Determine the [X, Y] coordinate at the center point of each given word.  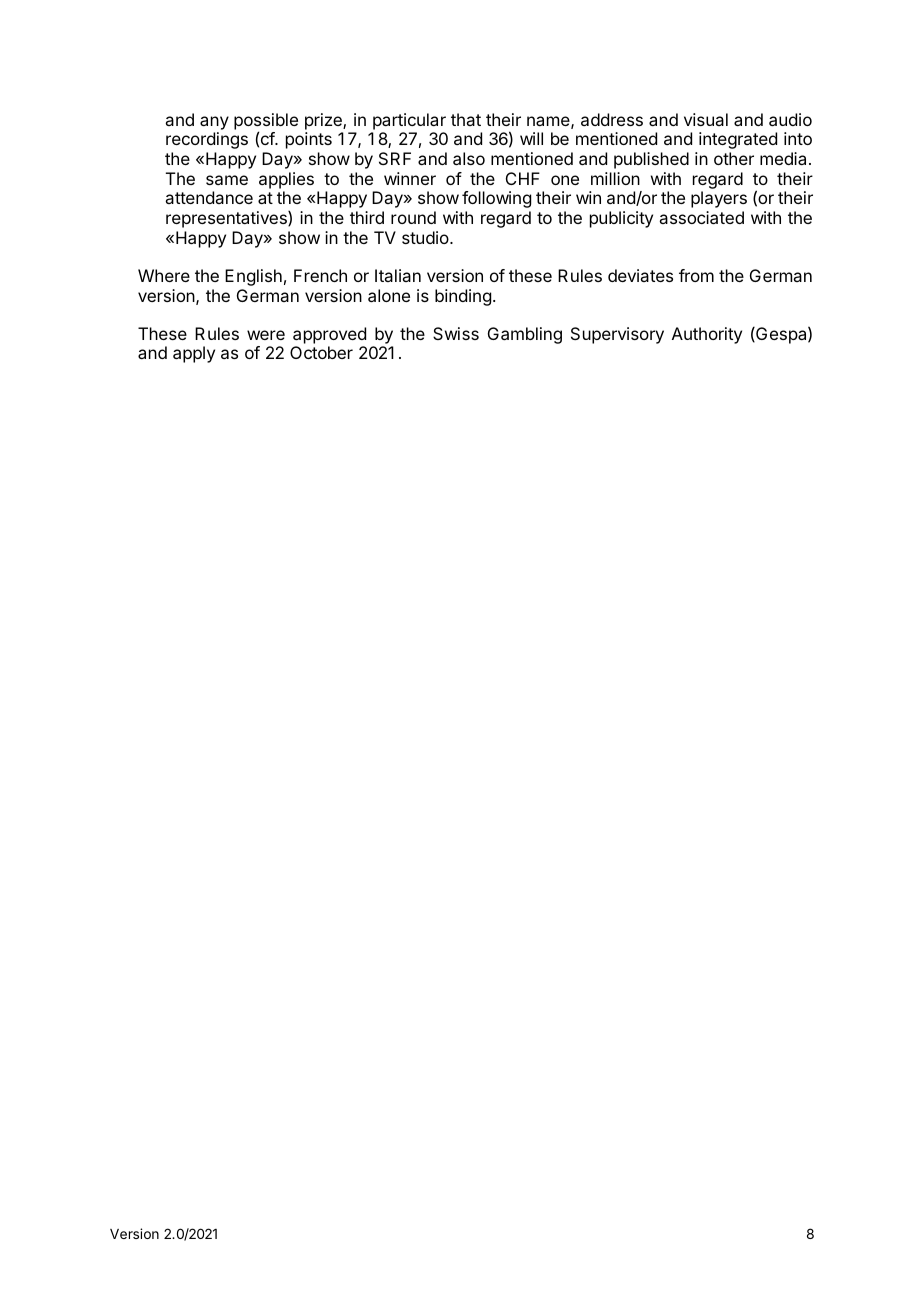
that [466, 119]
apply [194, 354]
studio [426, 237]
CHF [523, 178]
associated [701, 217]
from [696, 275]
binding [463, 297]
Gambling [525, 335]
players [719, 199]
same [227, 180]
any [214, 123]
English [253, 277]
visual [706, 119]
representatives [227, 219]
